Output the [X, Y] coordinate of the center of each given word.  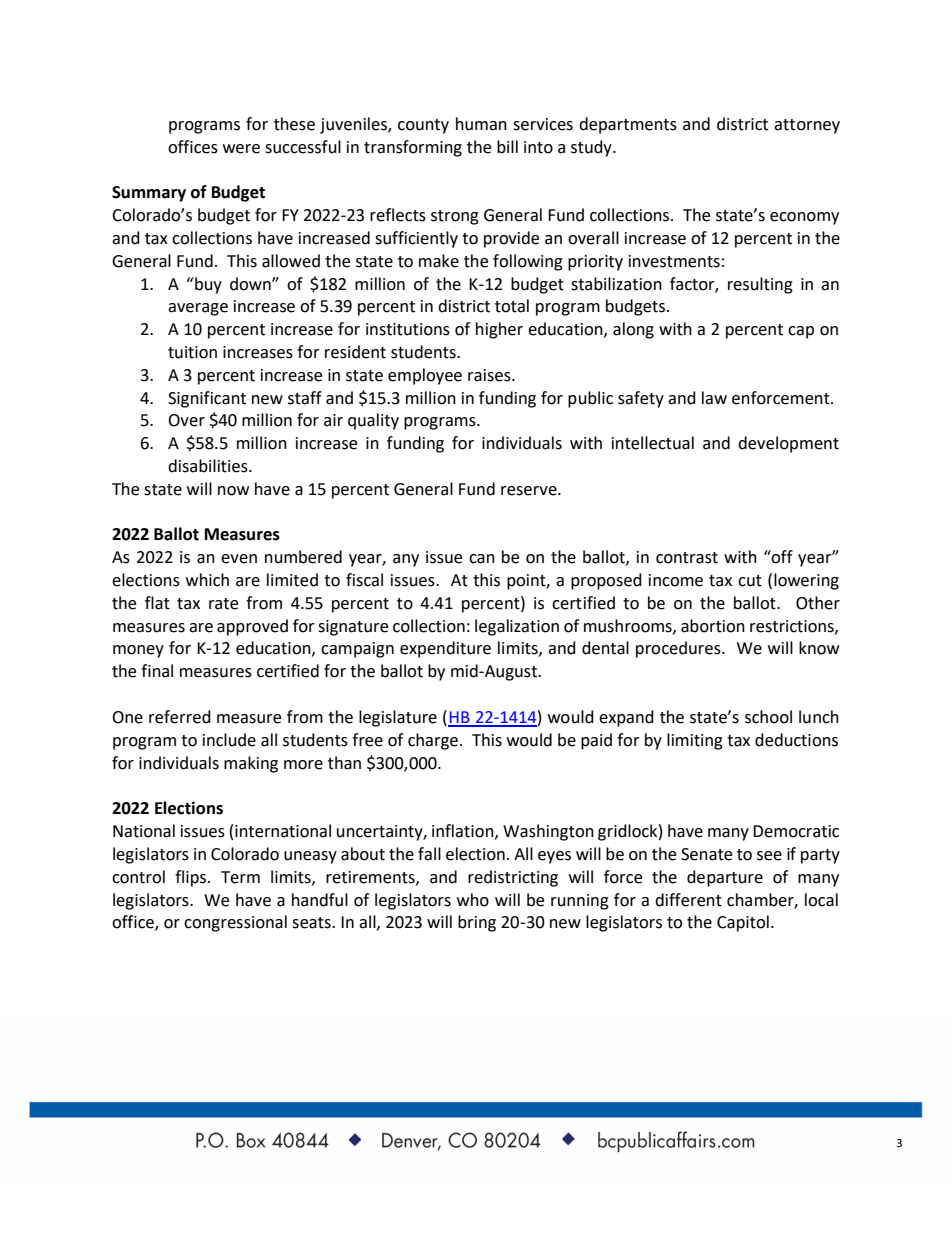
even [239, 559]
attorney [807, 126]
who [473, 900]
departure [725, 878]
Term [240, 877]
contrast [687, 558]
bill [507, 147]
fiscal [364, 580]
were [241, 149]
